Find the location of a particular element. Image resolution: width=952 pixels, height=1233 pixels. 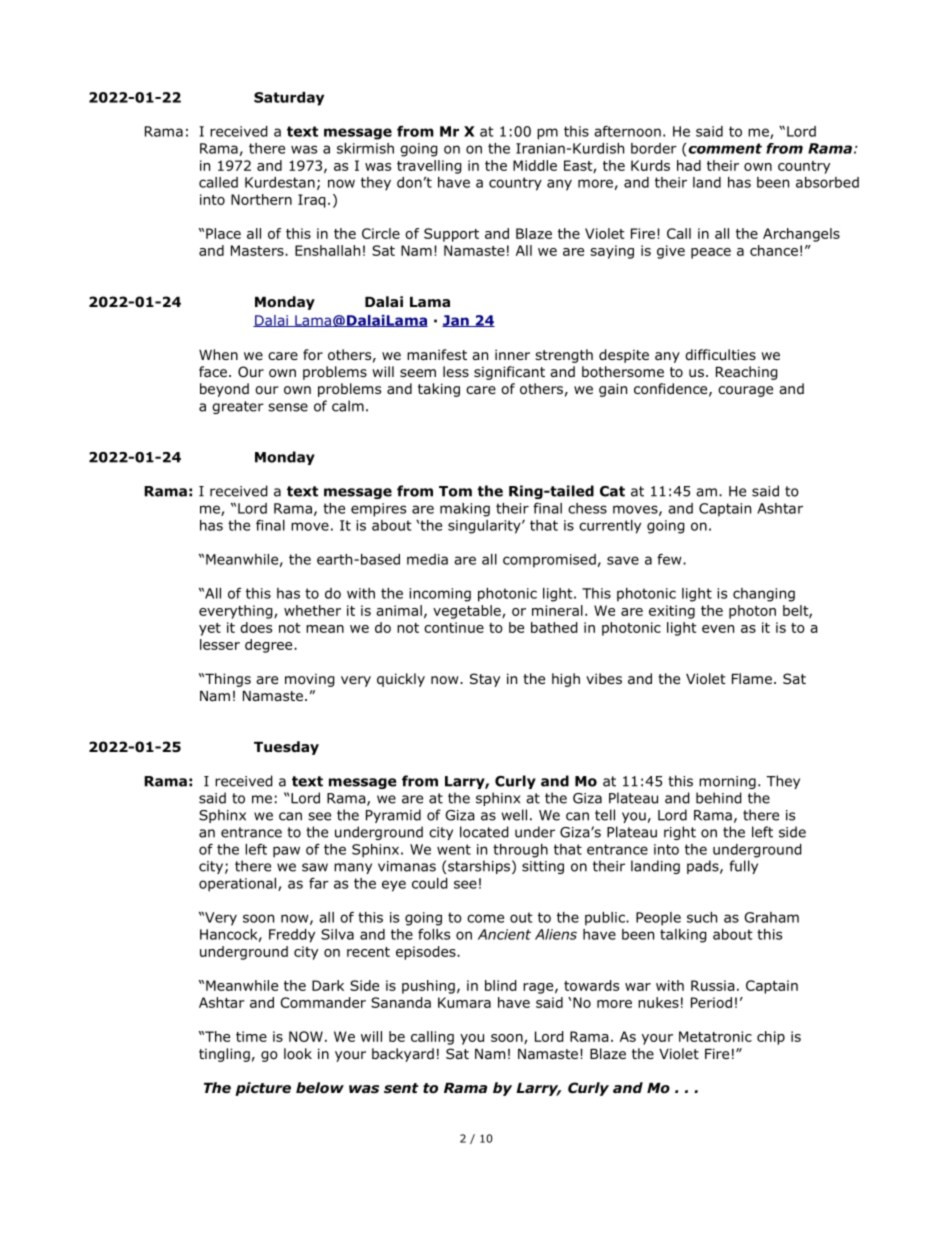

Saturday is located at coordinates (289, 99).
